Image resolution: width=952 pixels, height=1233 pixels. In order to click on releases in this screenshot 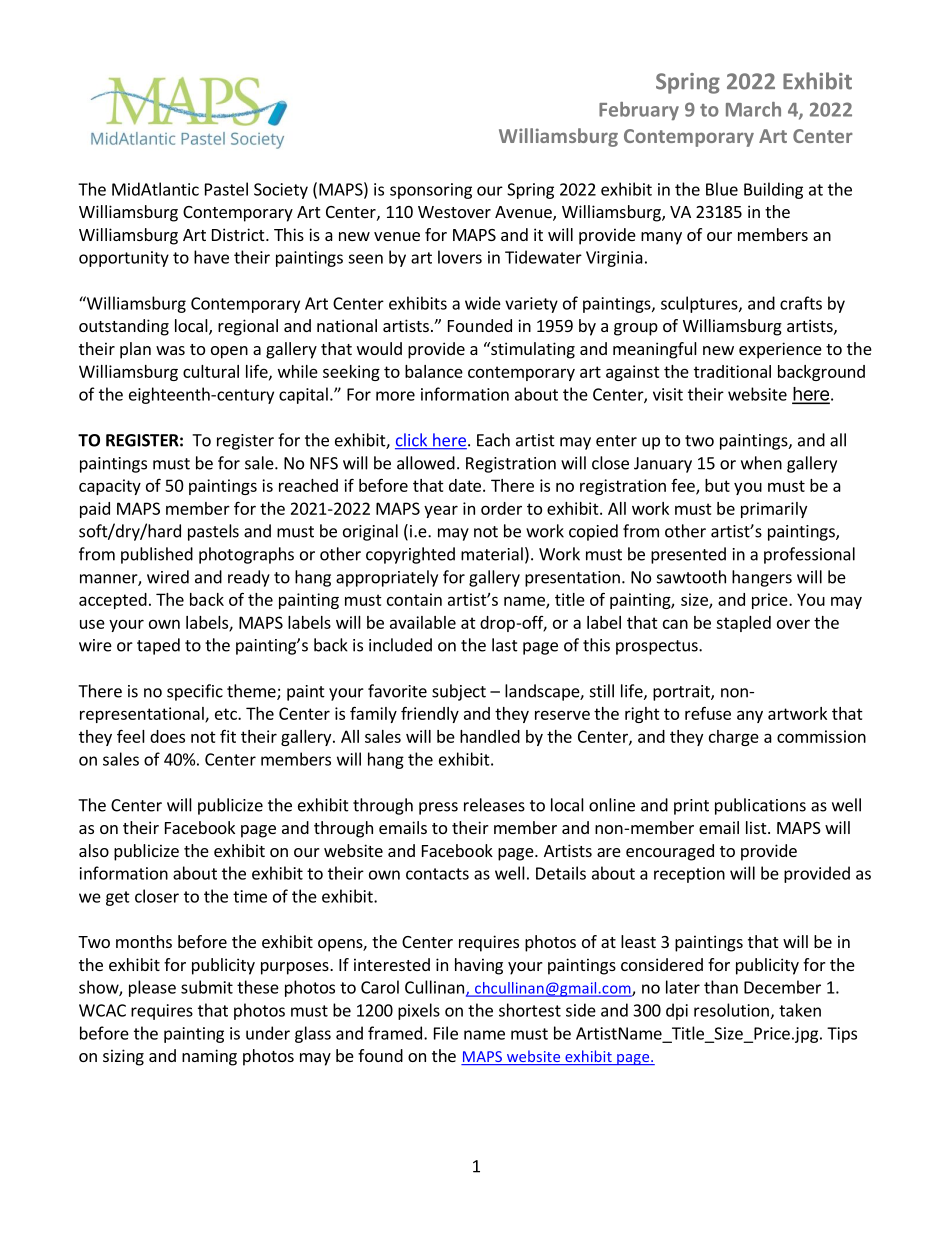, I will do `click(494, 805)`.
